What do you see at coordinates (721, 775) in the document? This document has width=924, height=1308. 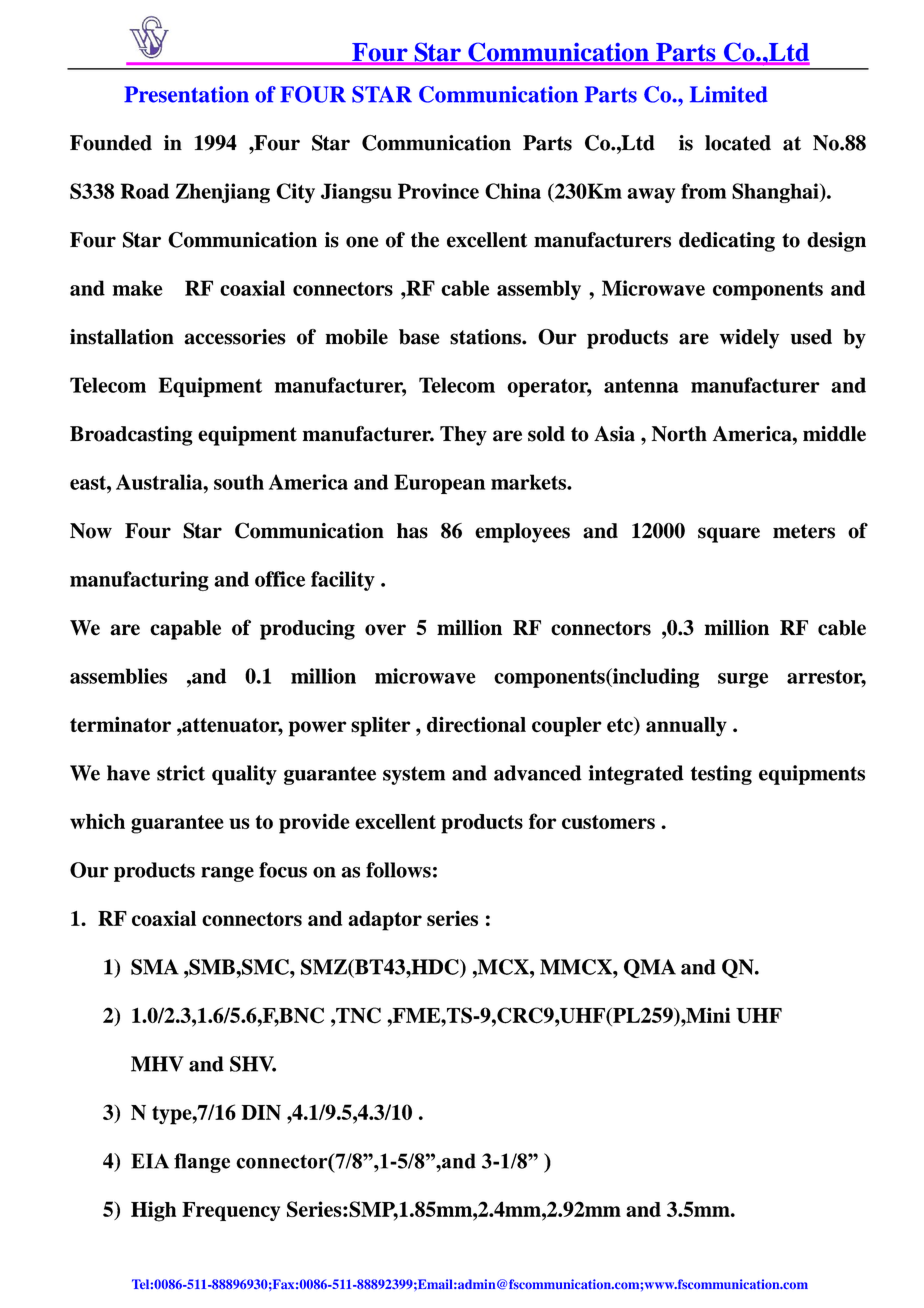 I see `testing` at bounding box center [721, 775].
